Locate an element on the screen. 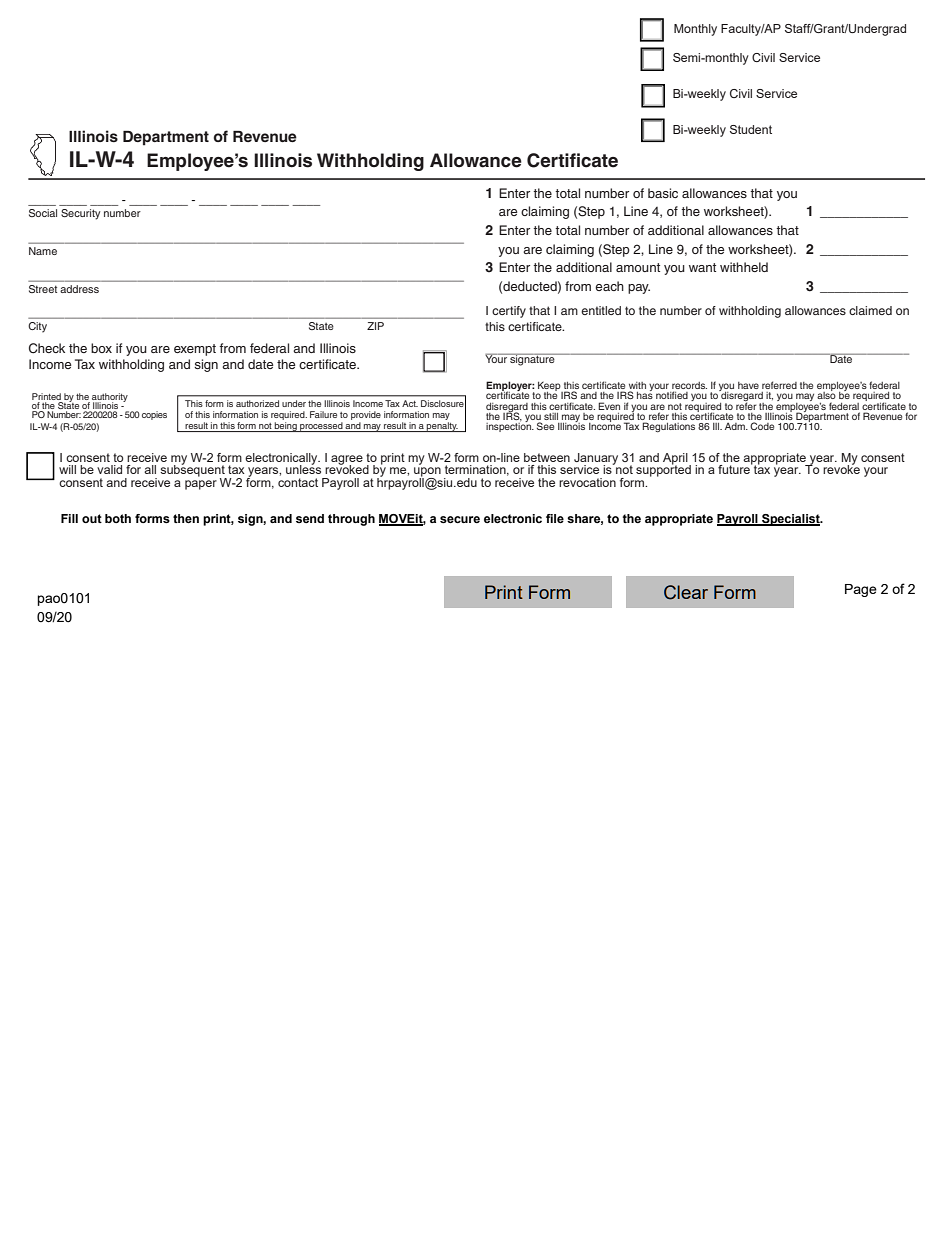  Security is located at coordinates (80, 214).
